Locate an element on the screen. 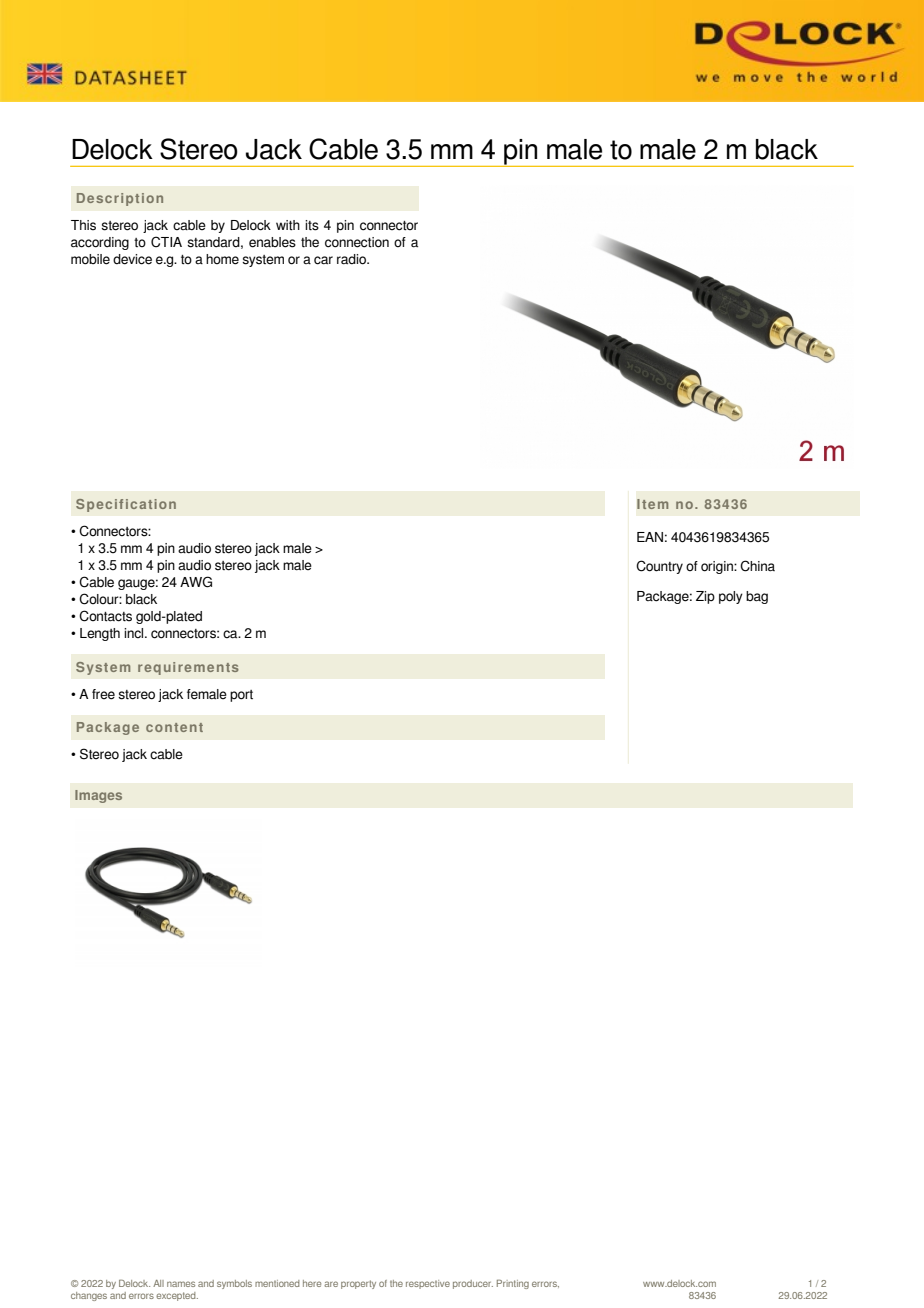 The height and width of the screenshot is (1308, 924). port is located at coordinates (241, 696).
